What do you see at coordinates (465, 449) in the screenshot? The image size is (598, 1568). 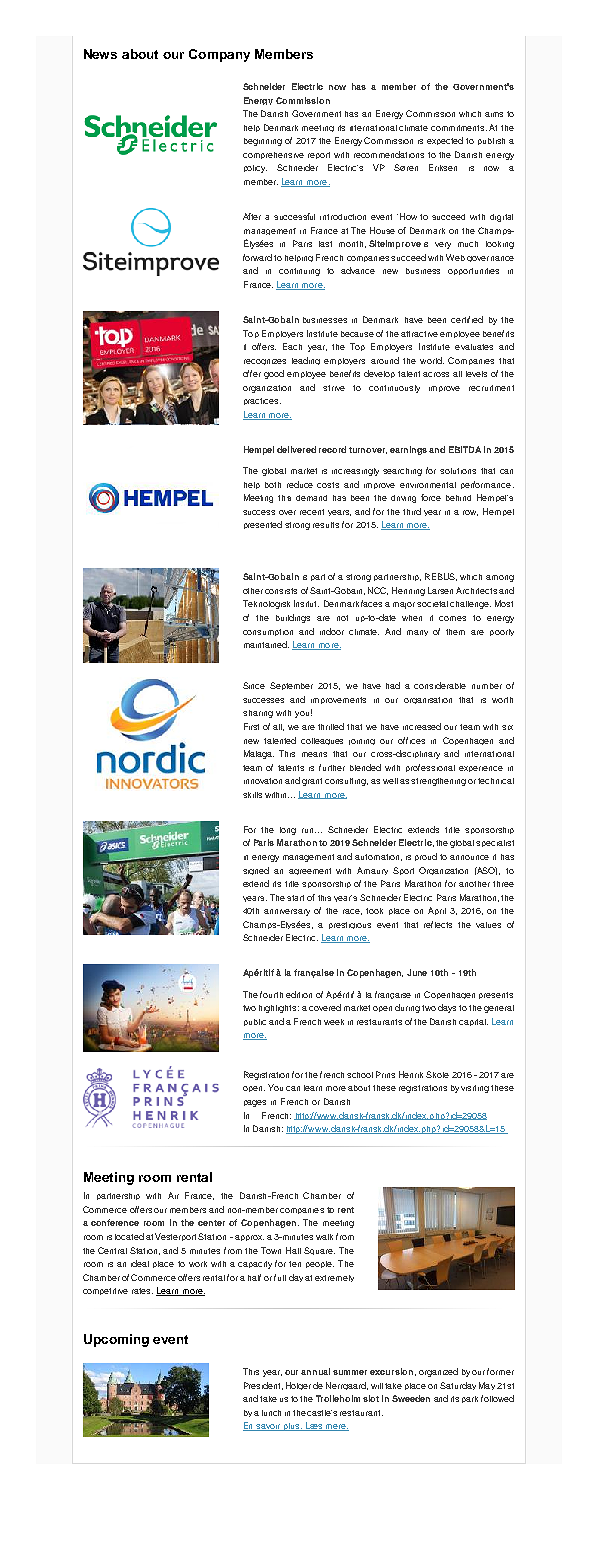 I see `EBITDA` at bounding box center [465, 449].
